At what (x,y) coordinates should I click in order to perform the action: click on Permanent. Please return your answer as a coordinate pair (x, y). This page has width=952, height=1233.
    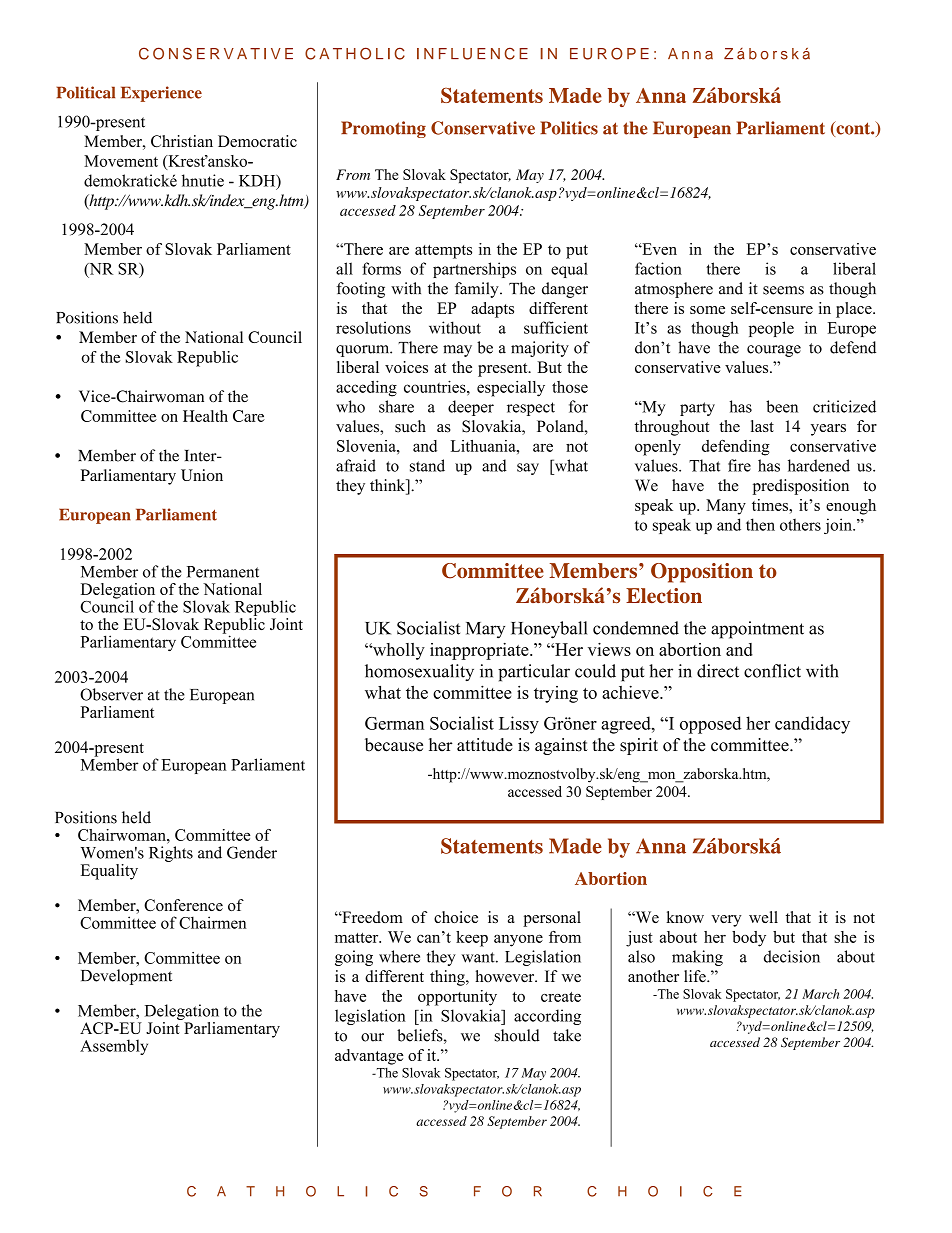
    Looking at the image, I should click on (223, 572).
